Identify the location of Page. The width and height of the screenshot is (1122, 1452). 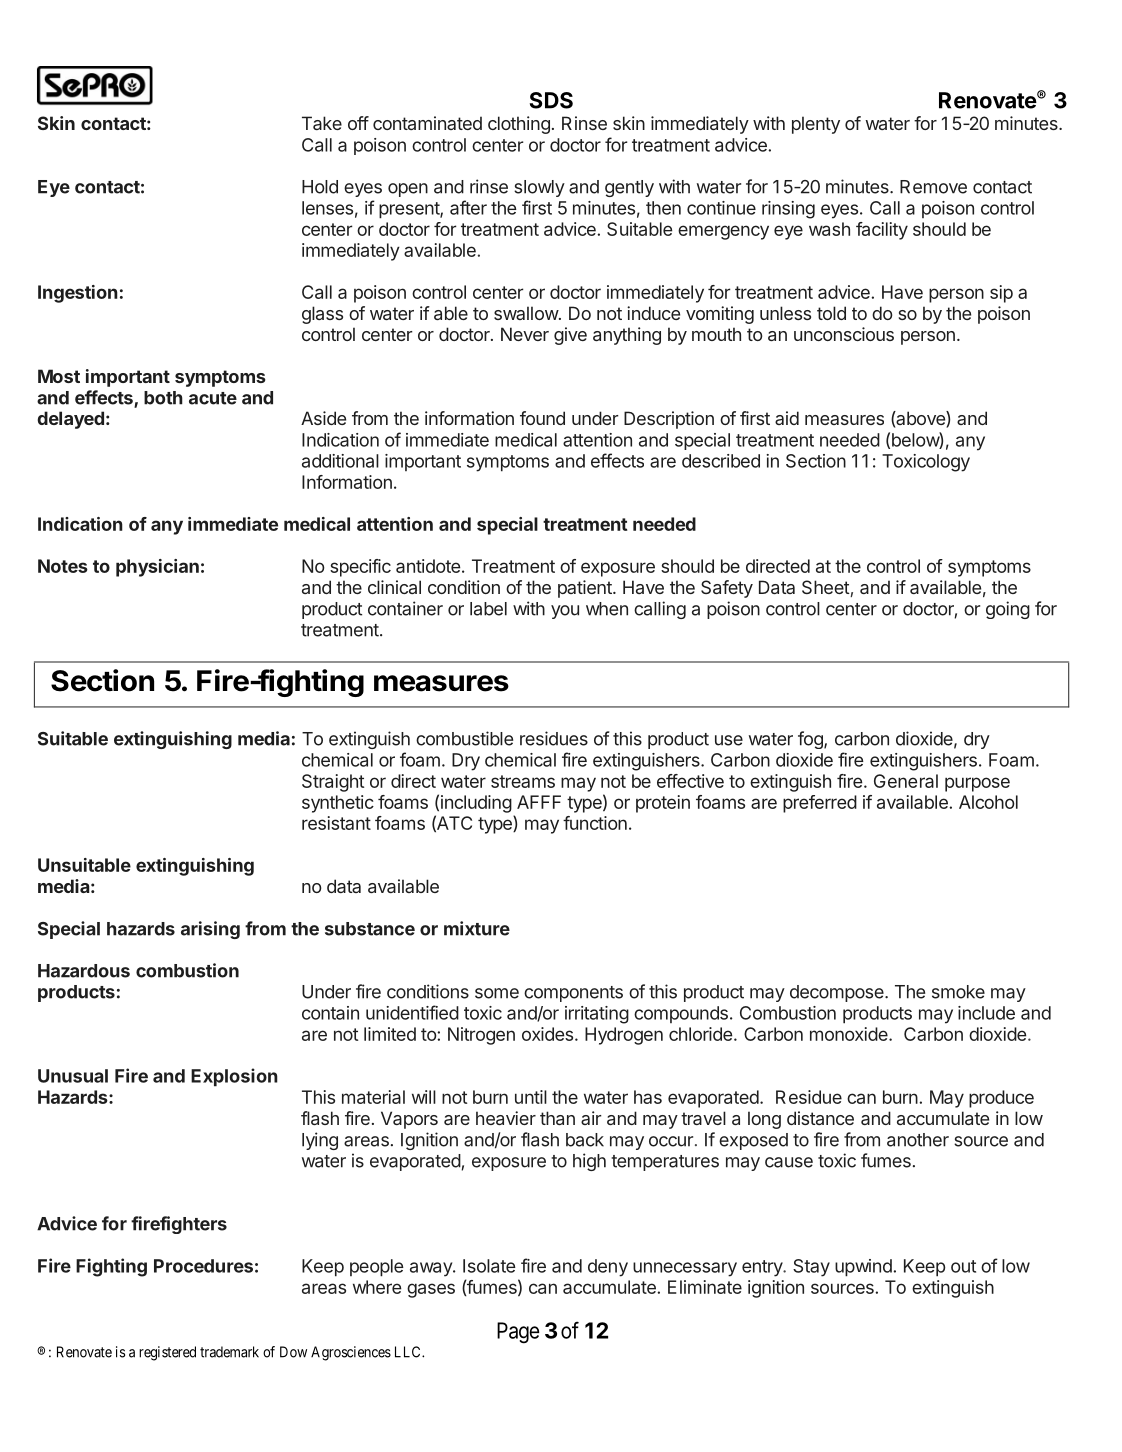
(518, 1333).
